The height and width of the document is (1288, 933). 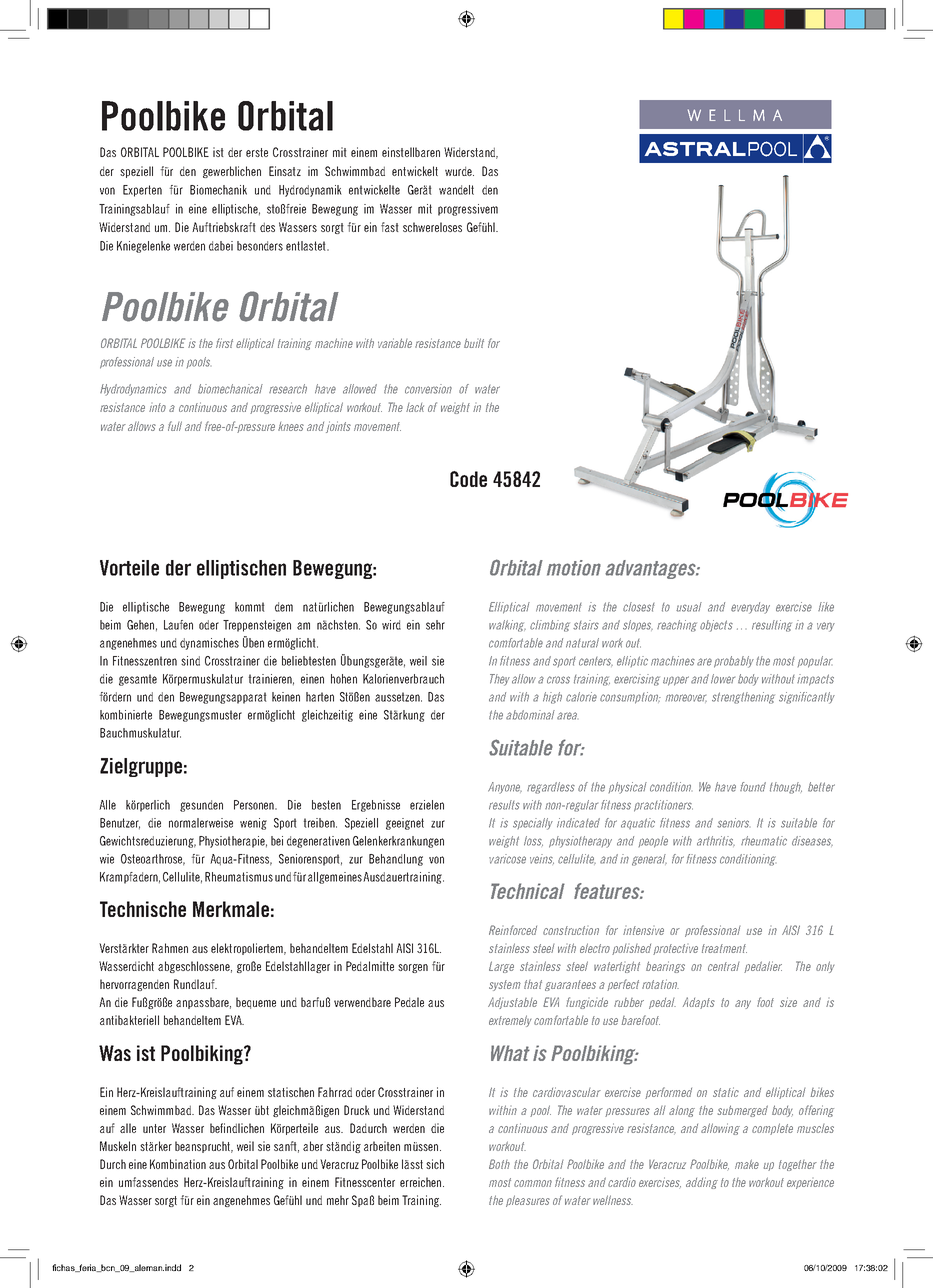 I want to click on strengthening, so click(x=743, y=698).
